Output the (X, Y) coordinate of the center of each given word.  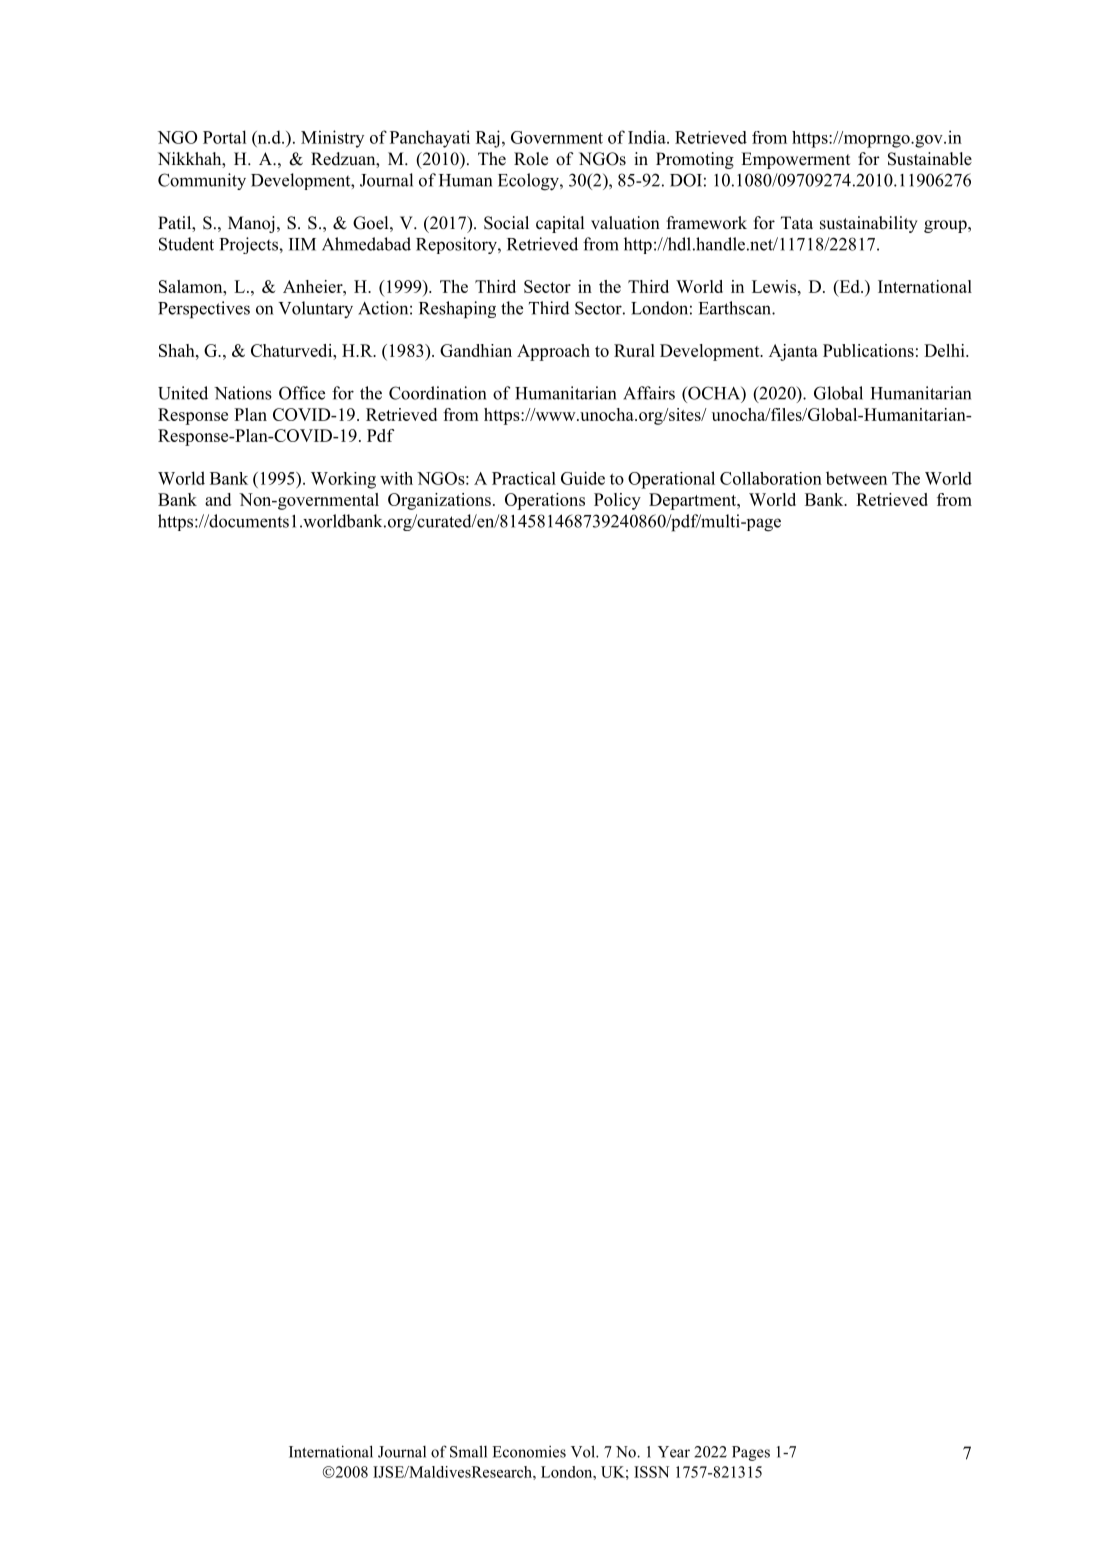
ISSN (651, 1472)
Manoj (251, 224)
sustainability (869, 224)
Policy (617, 501)
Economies (529, 1452)
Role (531, 159)
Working (343, 480)
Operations (545, 501)
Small (468, 1451)
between (856, 478)
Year (674, 1452)
